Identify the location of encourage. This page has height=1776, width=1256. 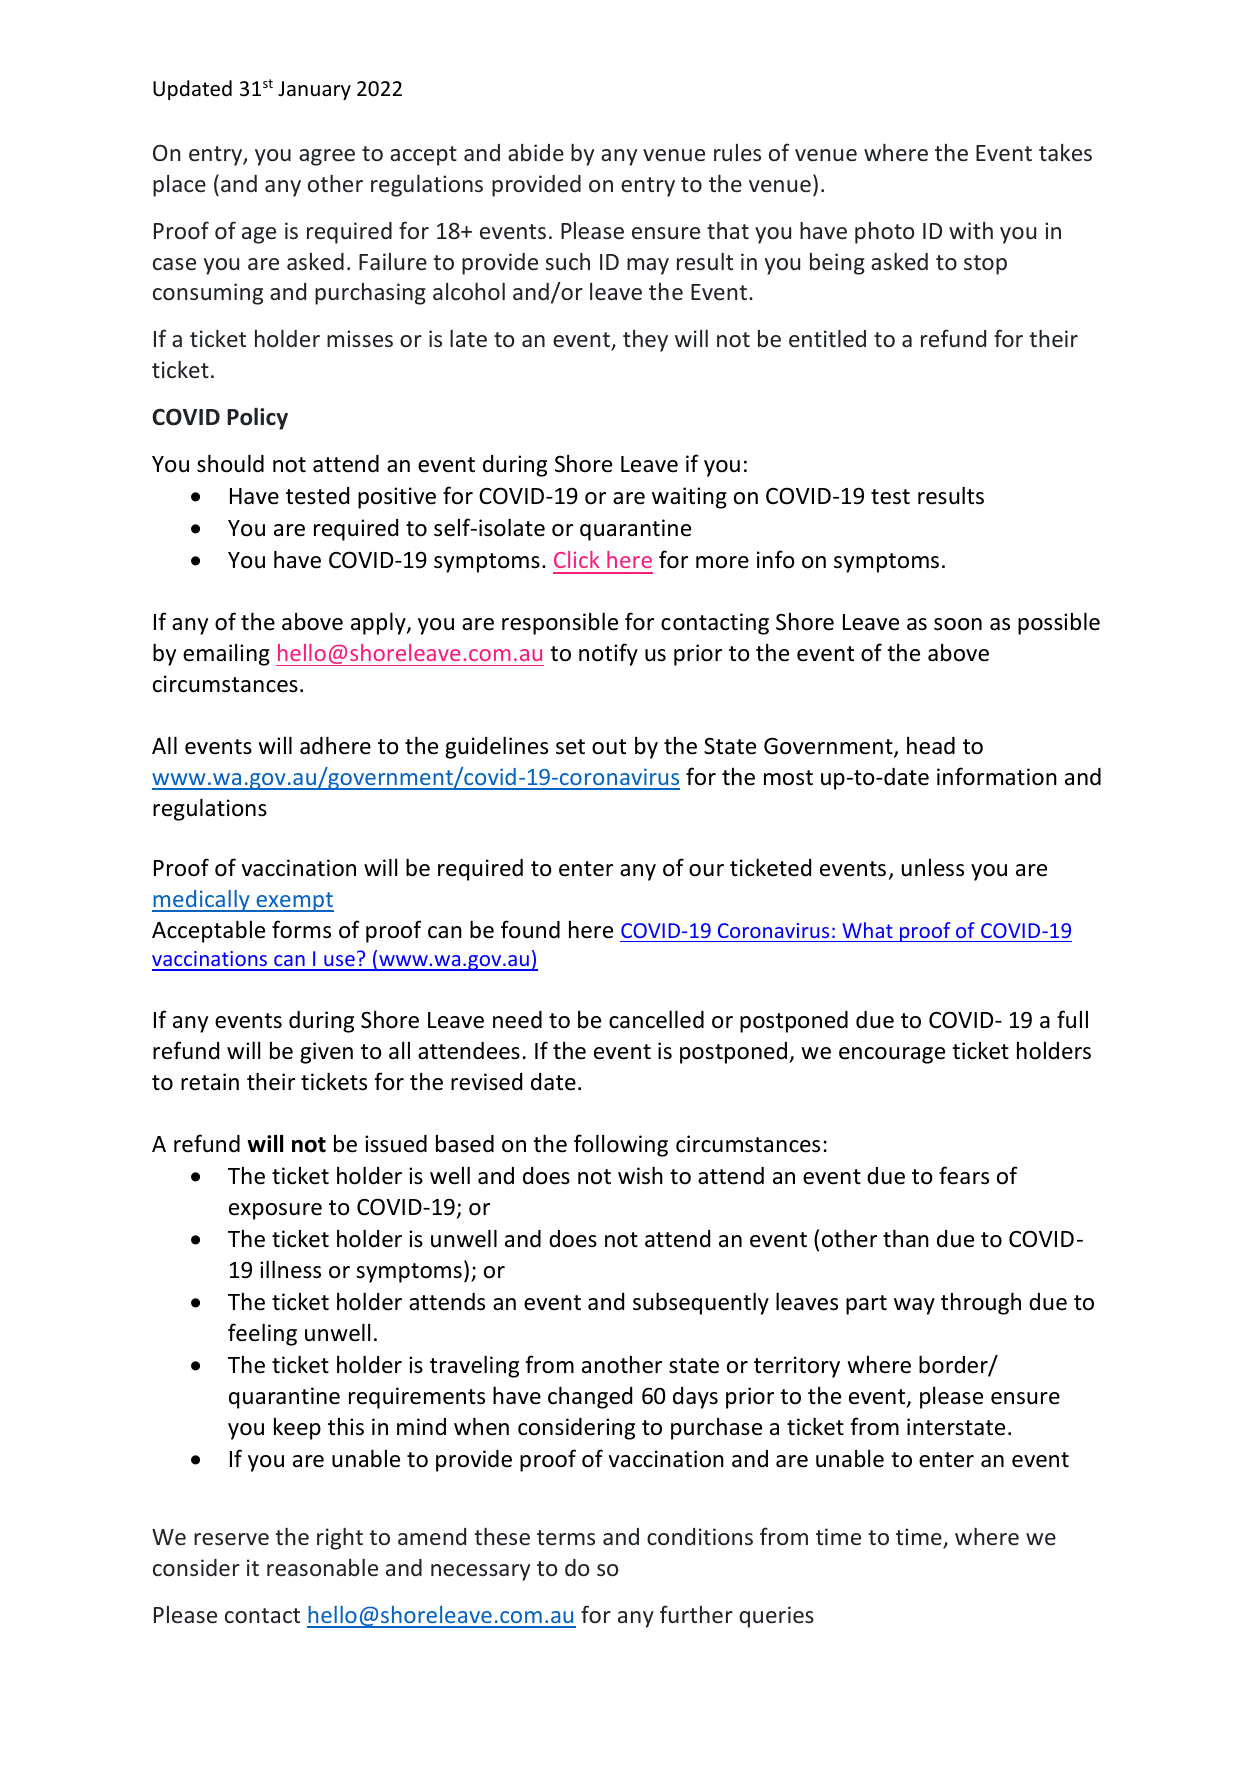
(892, 1055).
